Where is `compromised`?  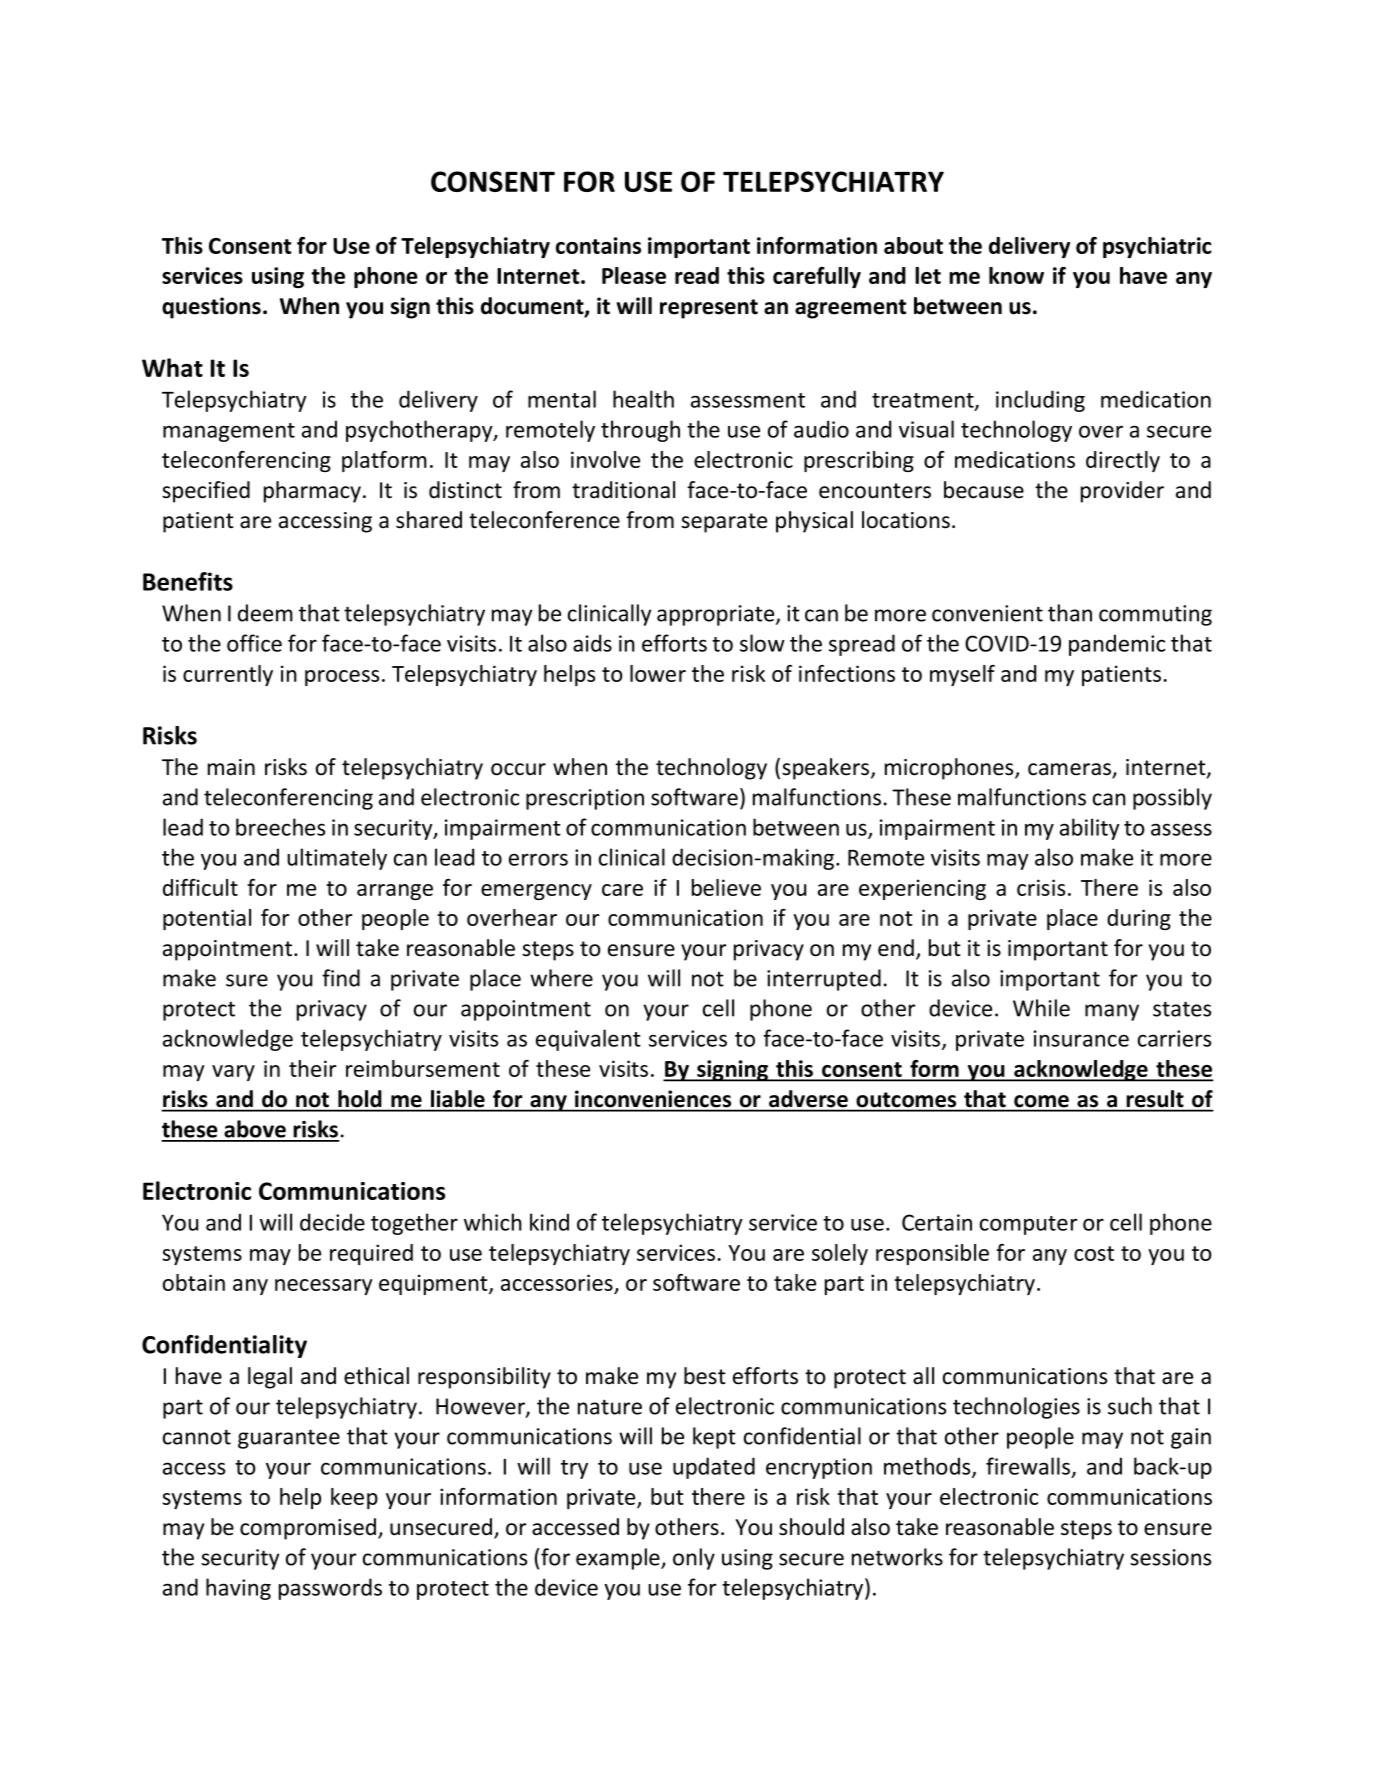
compromised is located at coordinates (309, 1529).
